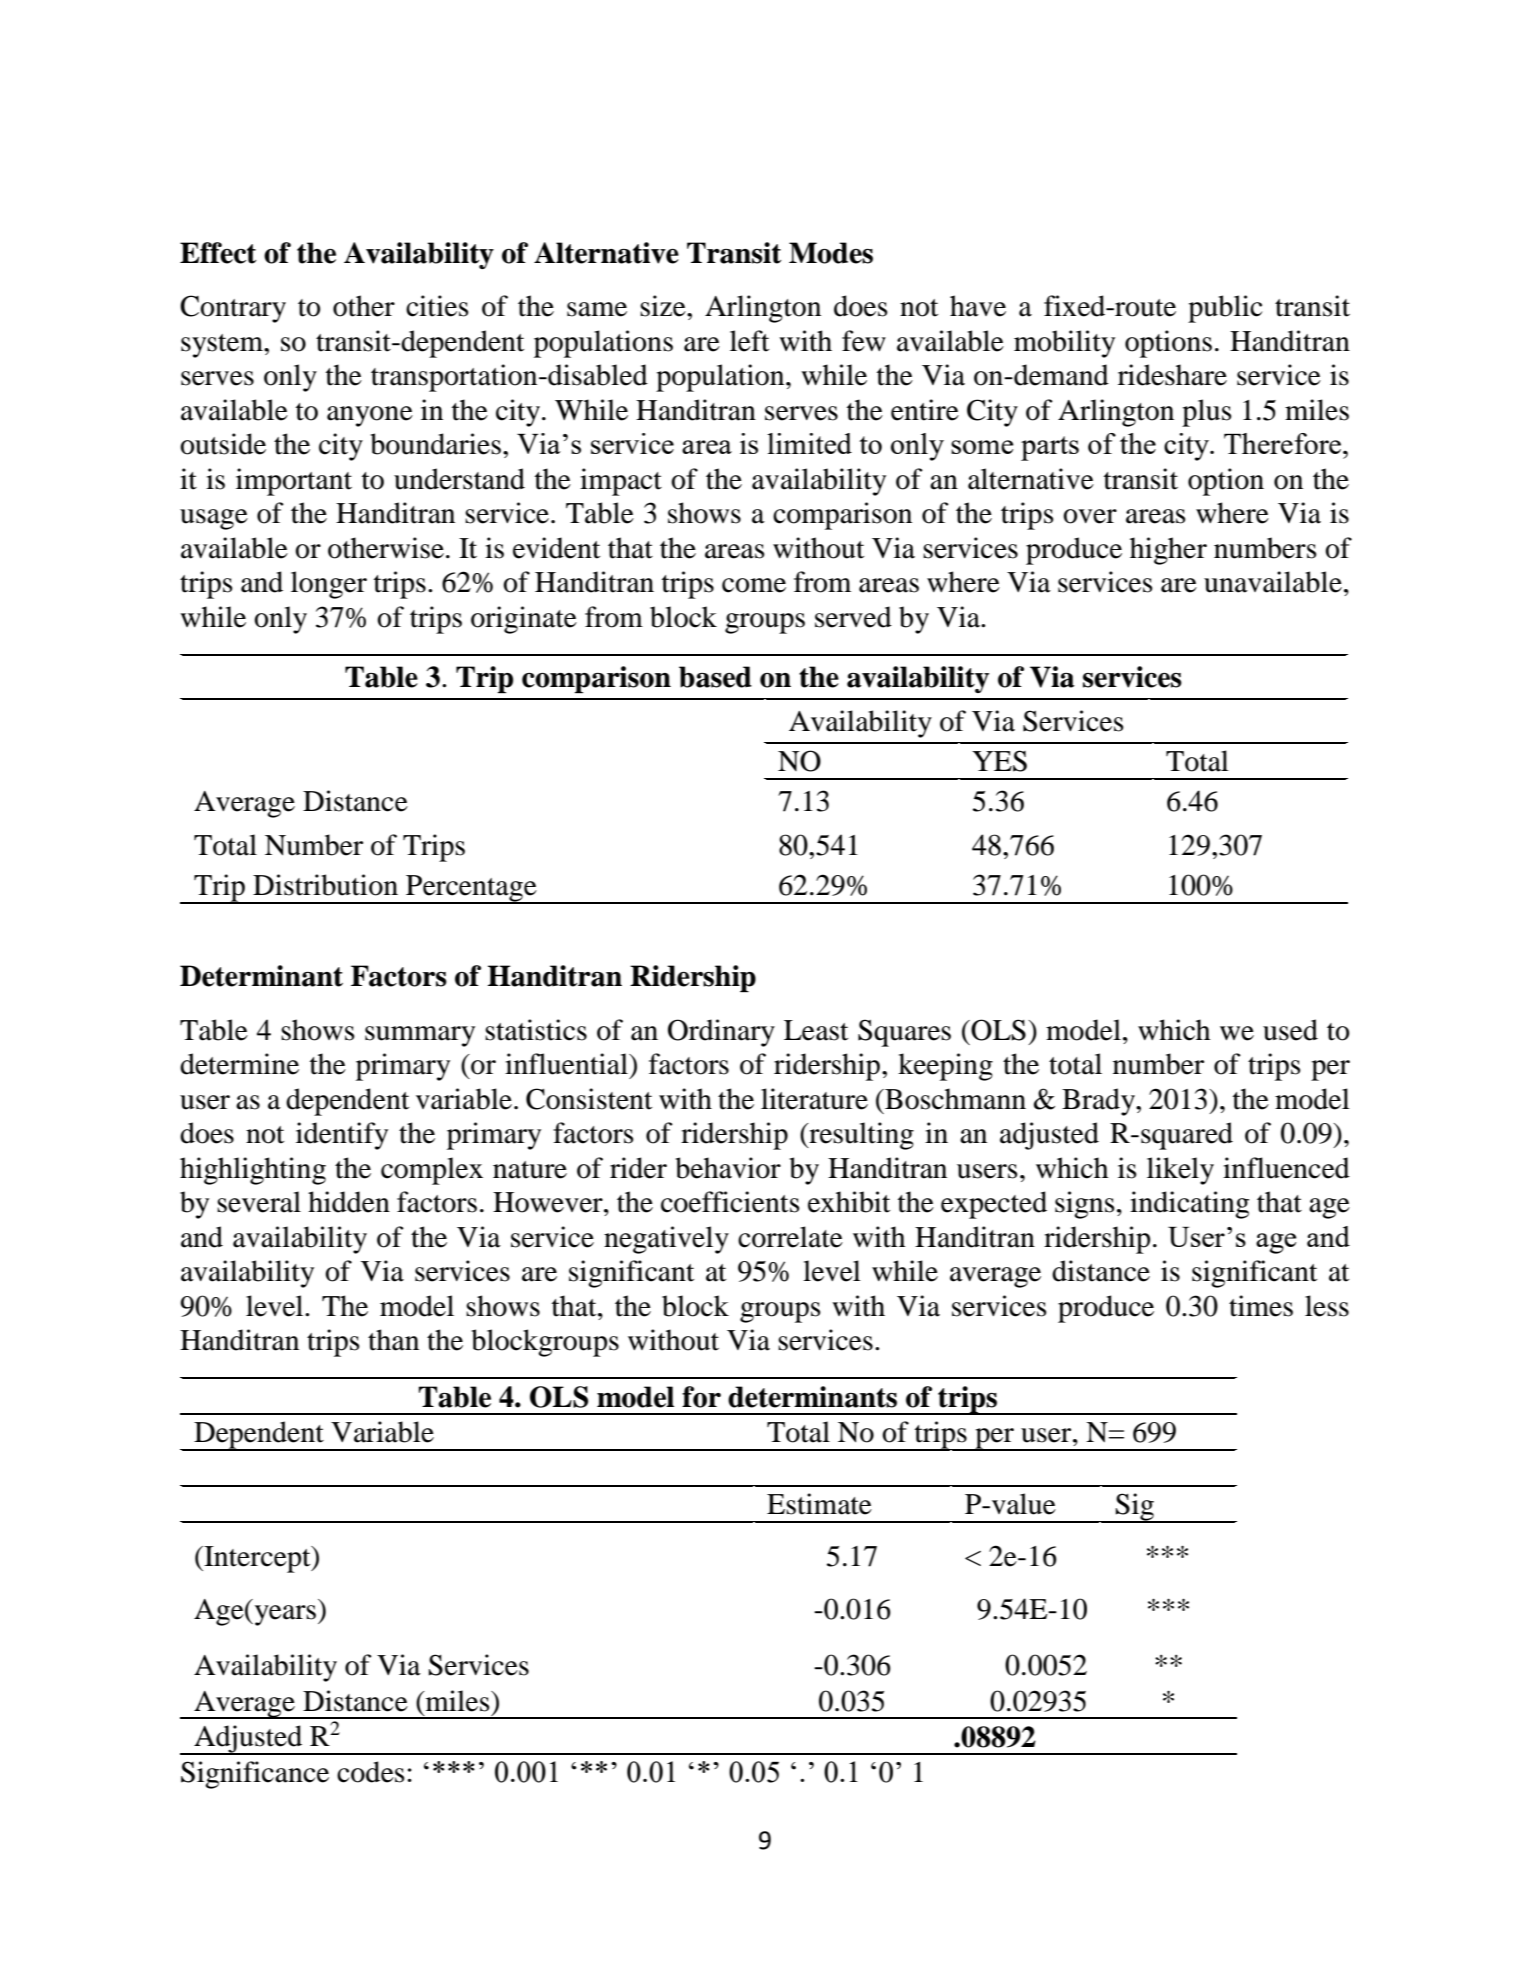 Image resolution: width=1530 pixels, height=1980 pixels. What do you see at coordinates (1225, 309) in the page?
I see `public` at bounding box center [1225, 309].
